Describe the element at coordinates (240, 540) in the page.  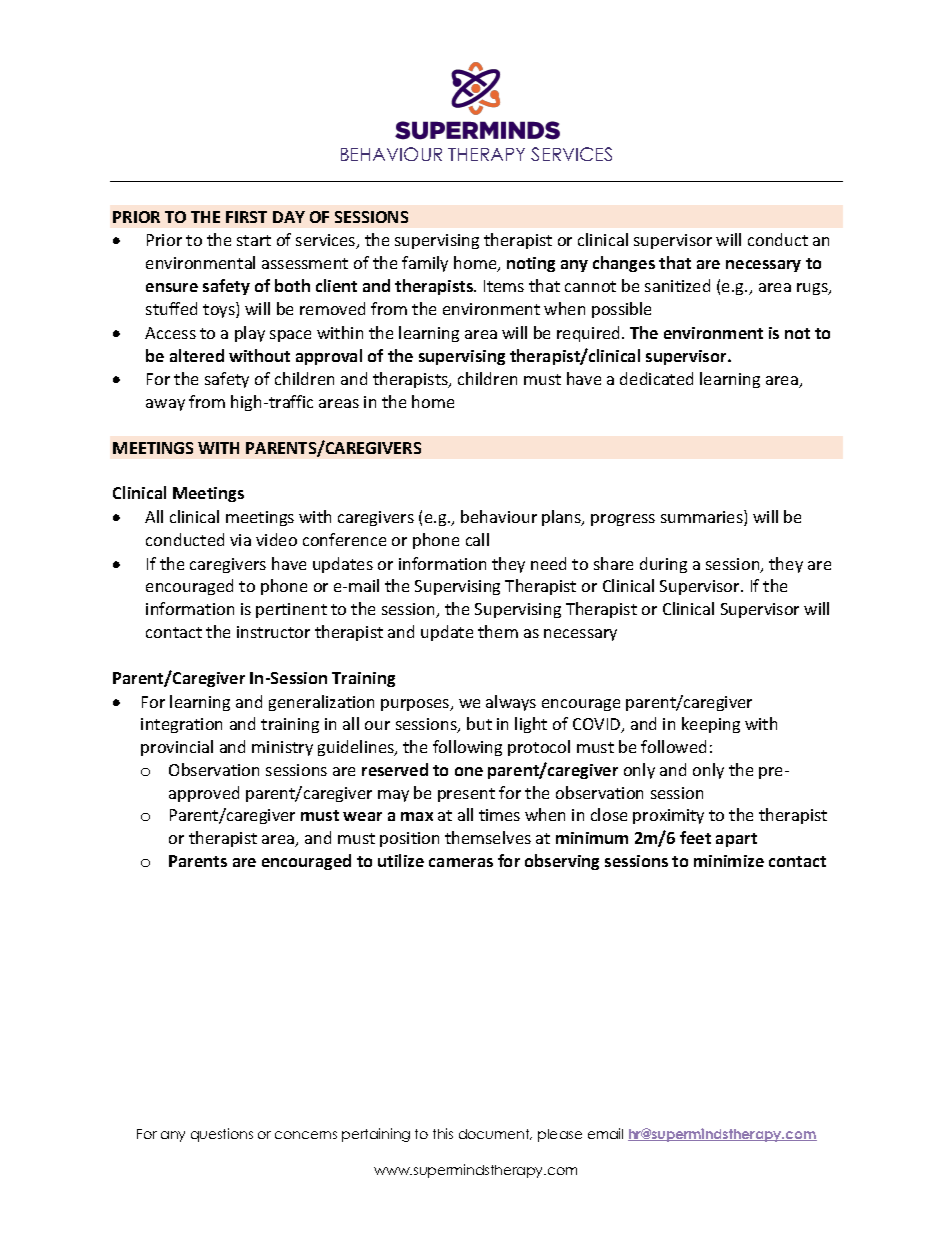
I see `via` at that location.
